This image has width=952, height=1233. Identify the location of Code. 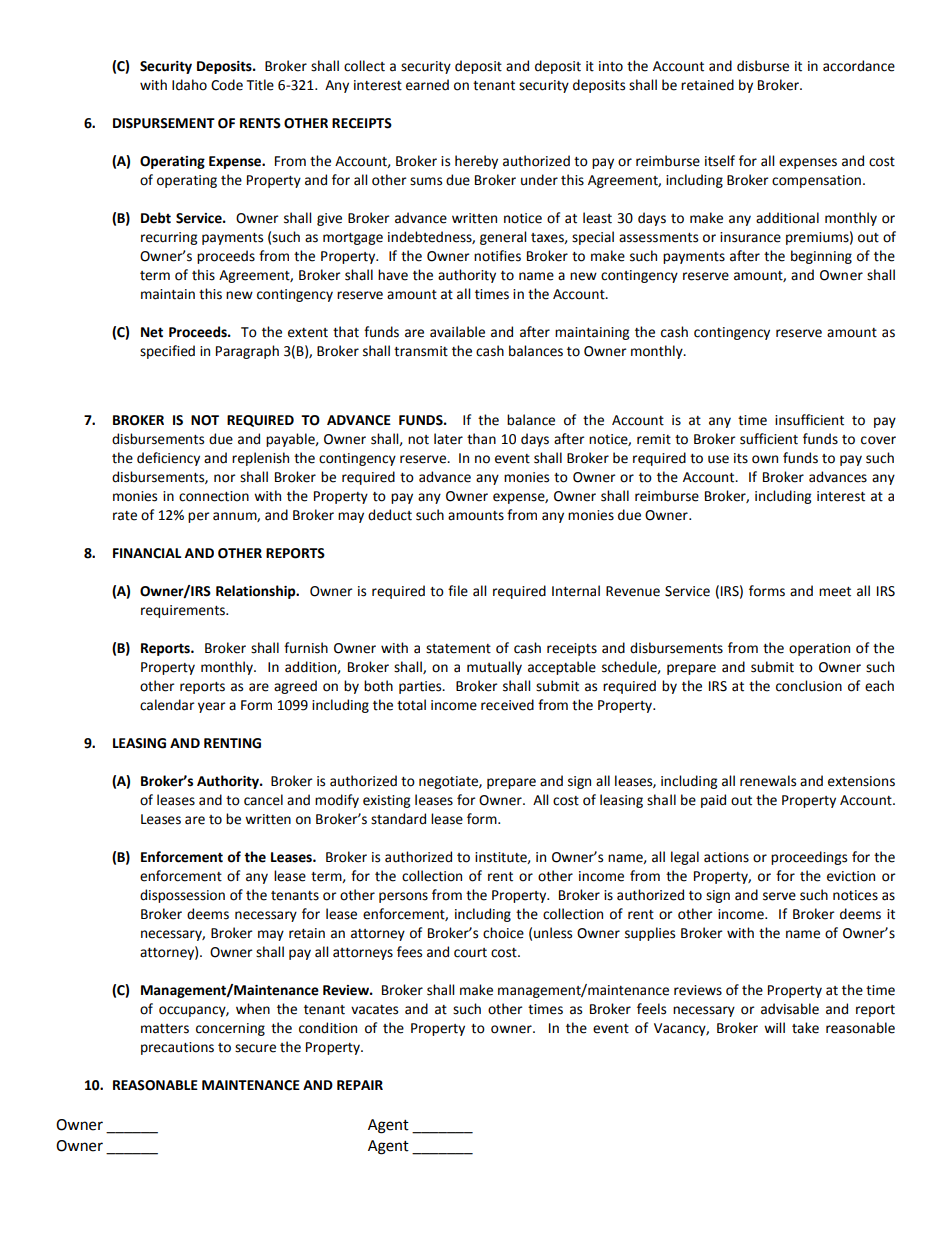
(227, 85).
